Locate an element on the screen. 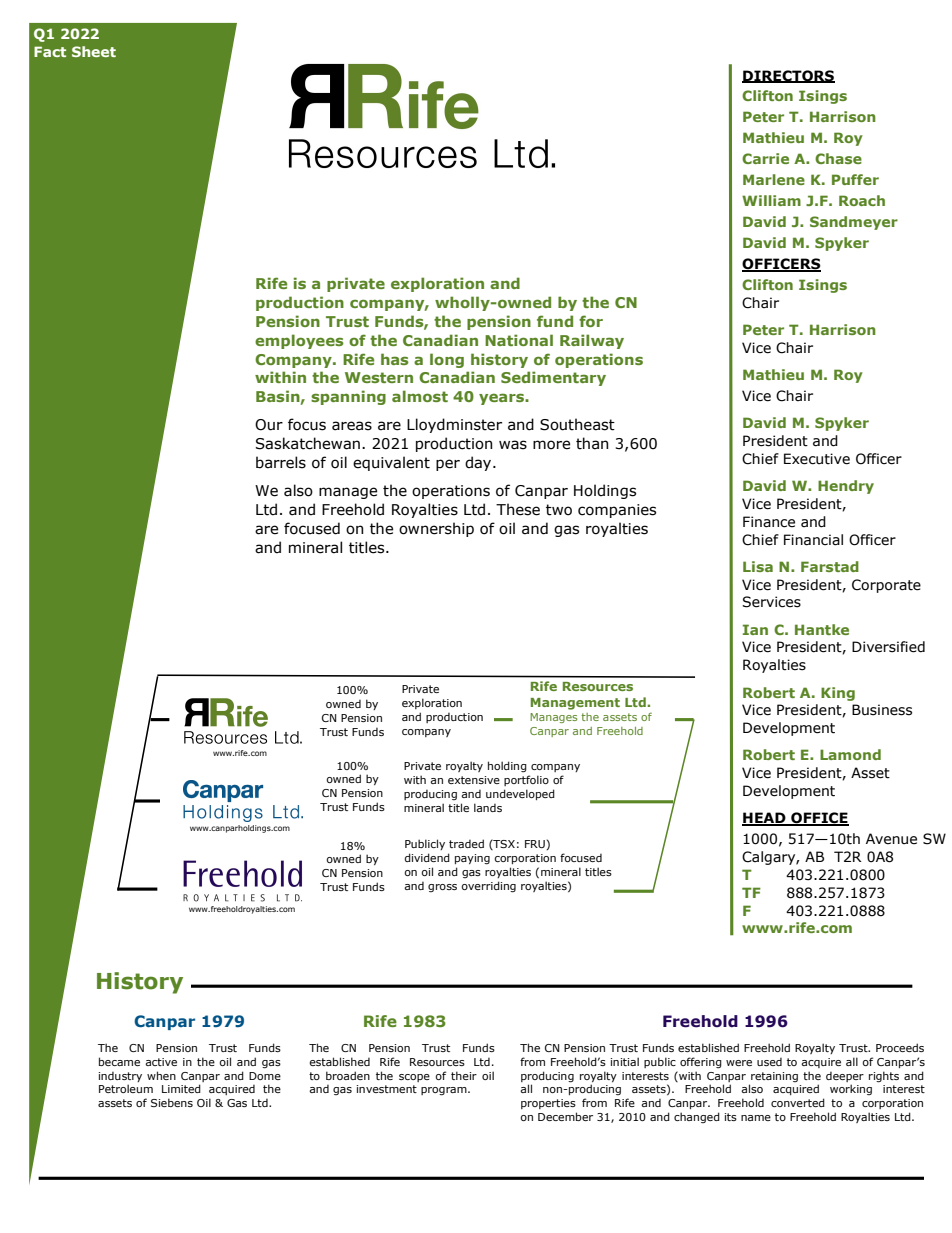 The width and height of the screenshot is (952, 1233). Sheet is located at coordinates (94, 51).
